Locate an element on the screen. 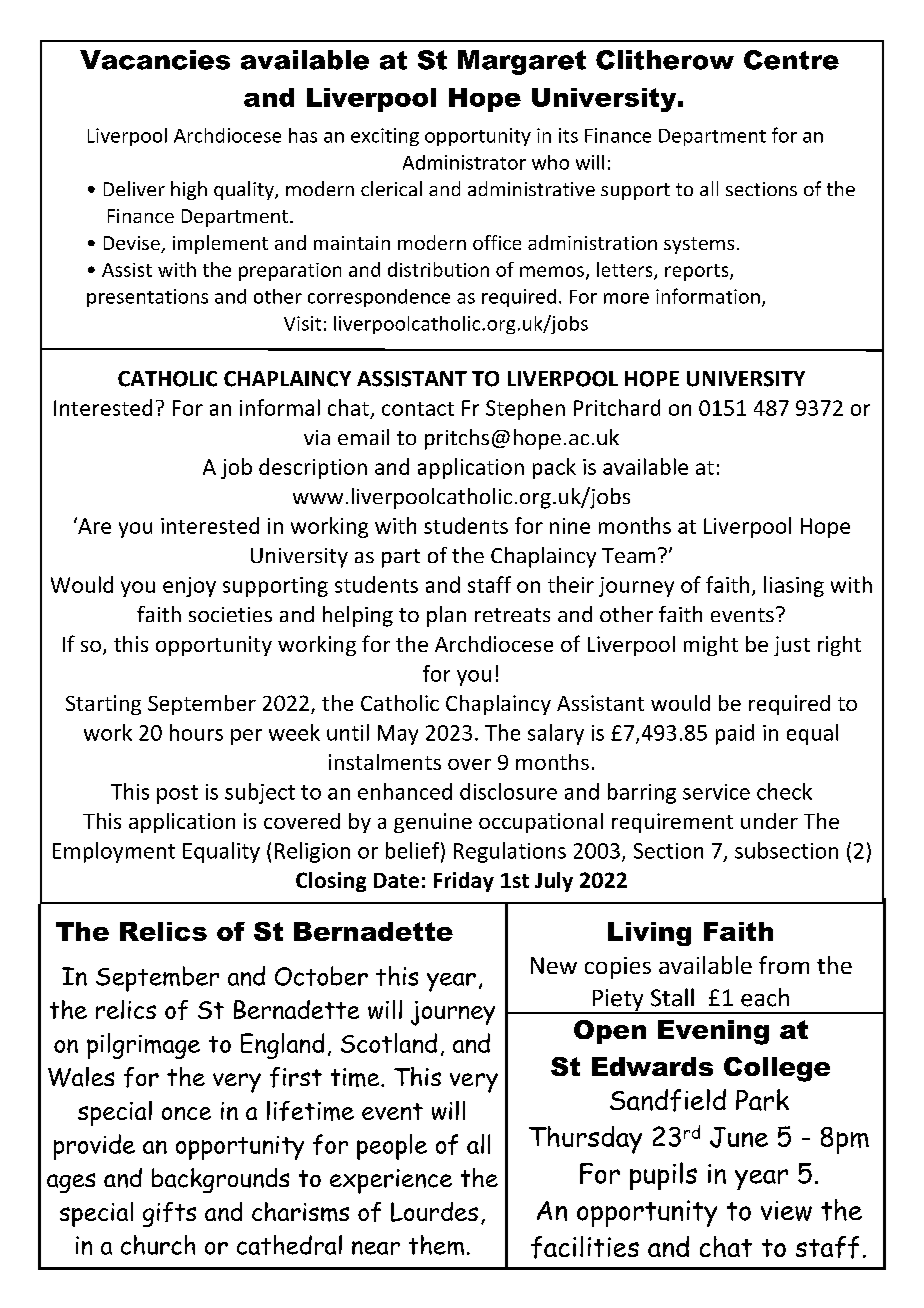 Image resolution: width=924 pixels, height=1308 pixels. gifts is located at coordinates (169, 1214).
